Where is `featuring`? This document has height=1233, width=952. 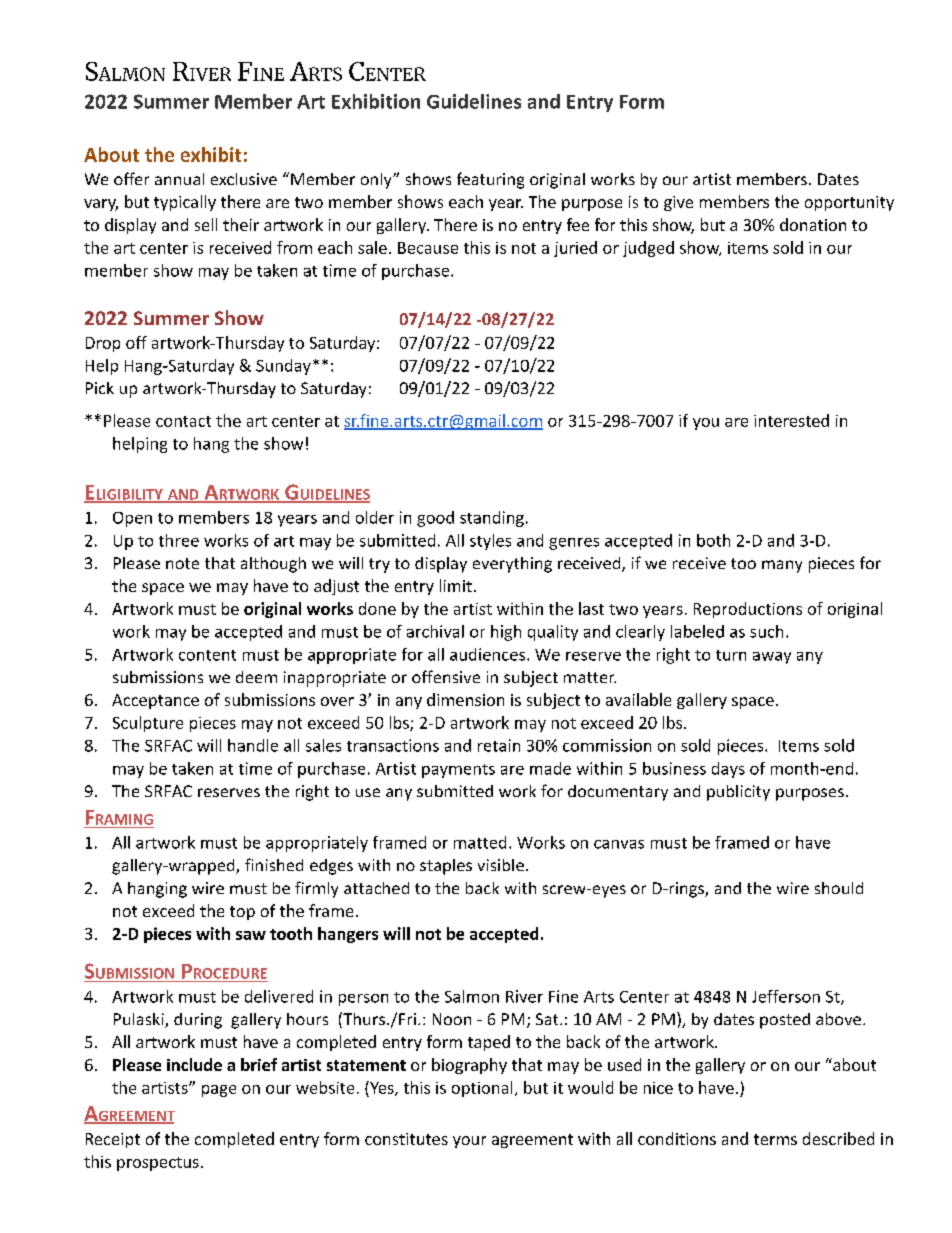 featuring is located at coordinates (490, 180).
